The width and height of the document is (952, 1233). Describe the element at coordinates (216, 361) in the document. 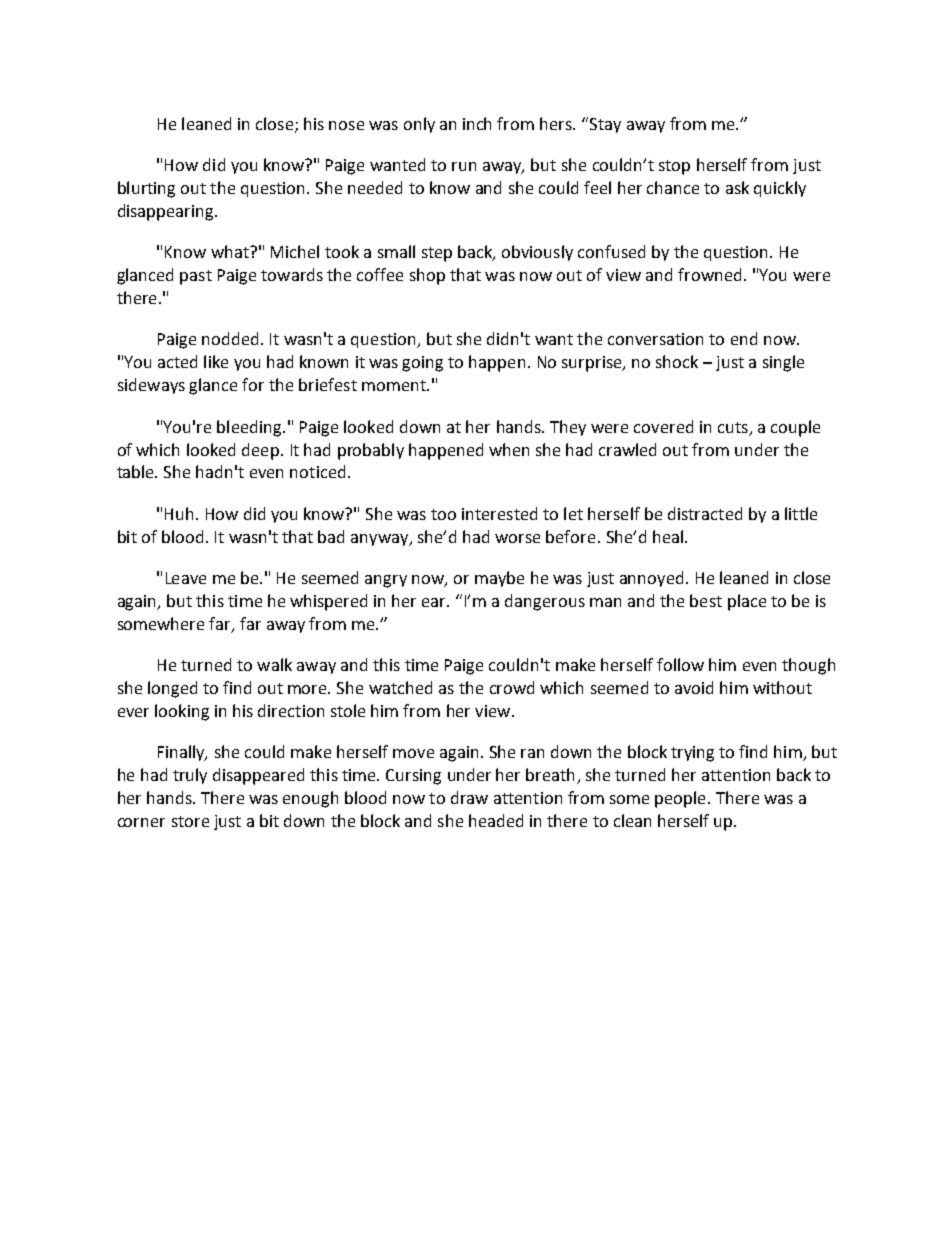

I see `like` at that location.
